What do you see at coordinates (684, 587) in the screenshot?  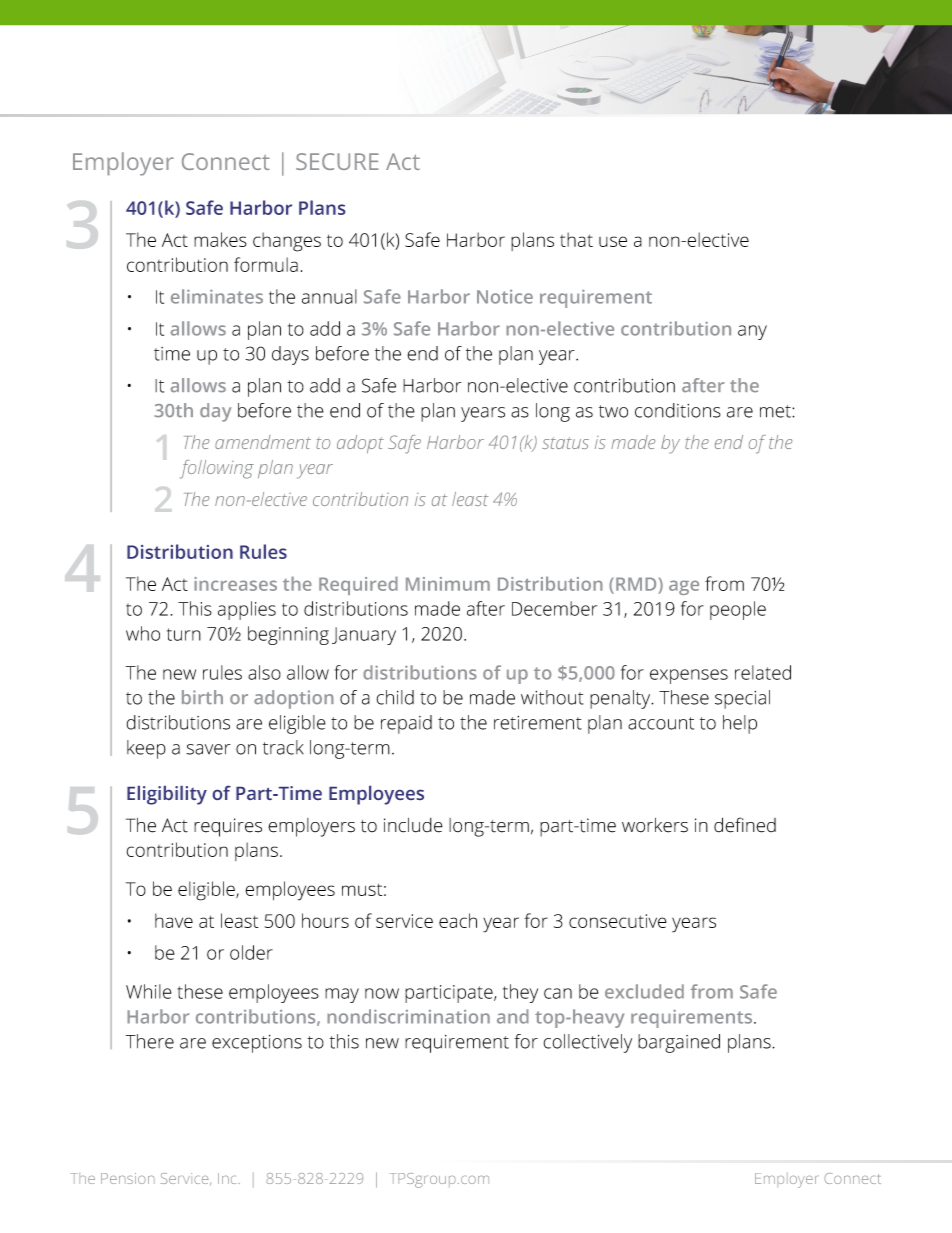 I see `age` at bounding box center [684, 587].
